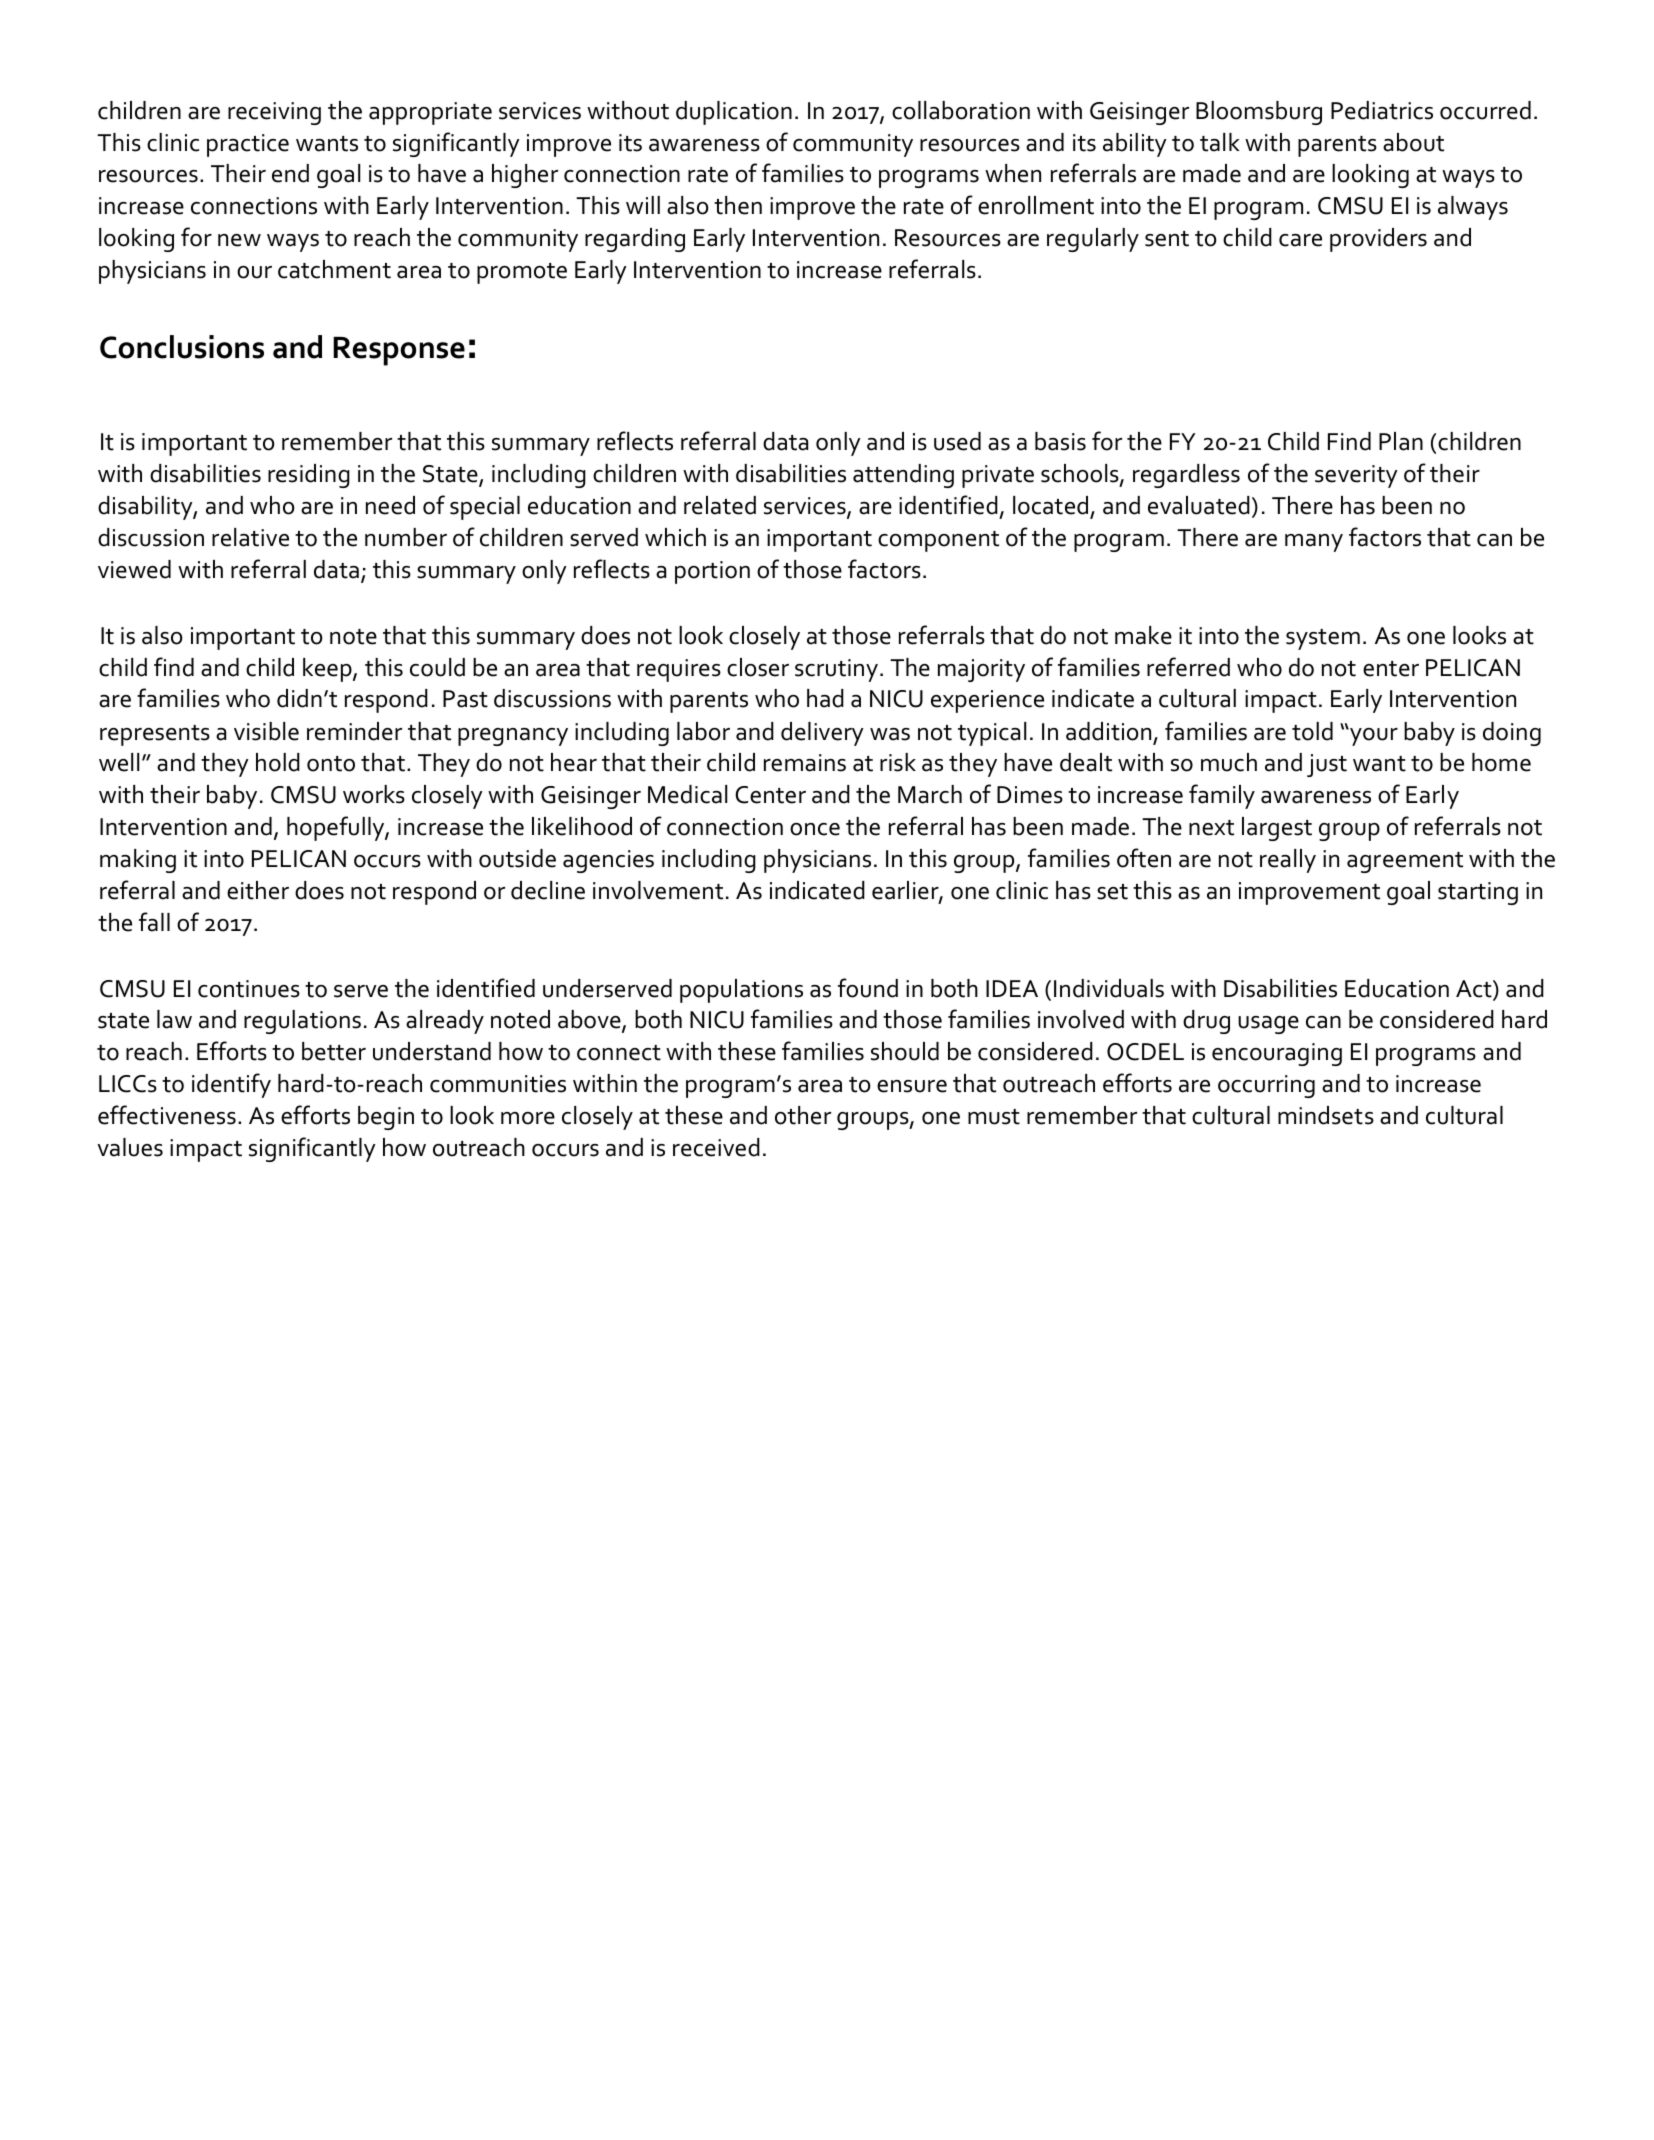 Image resolution: width=1654 pixels, height=2140 pixels. Describe the element at coordinates (1401, 441) in the image. I see `Plan` at that location.
